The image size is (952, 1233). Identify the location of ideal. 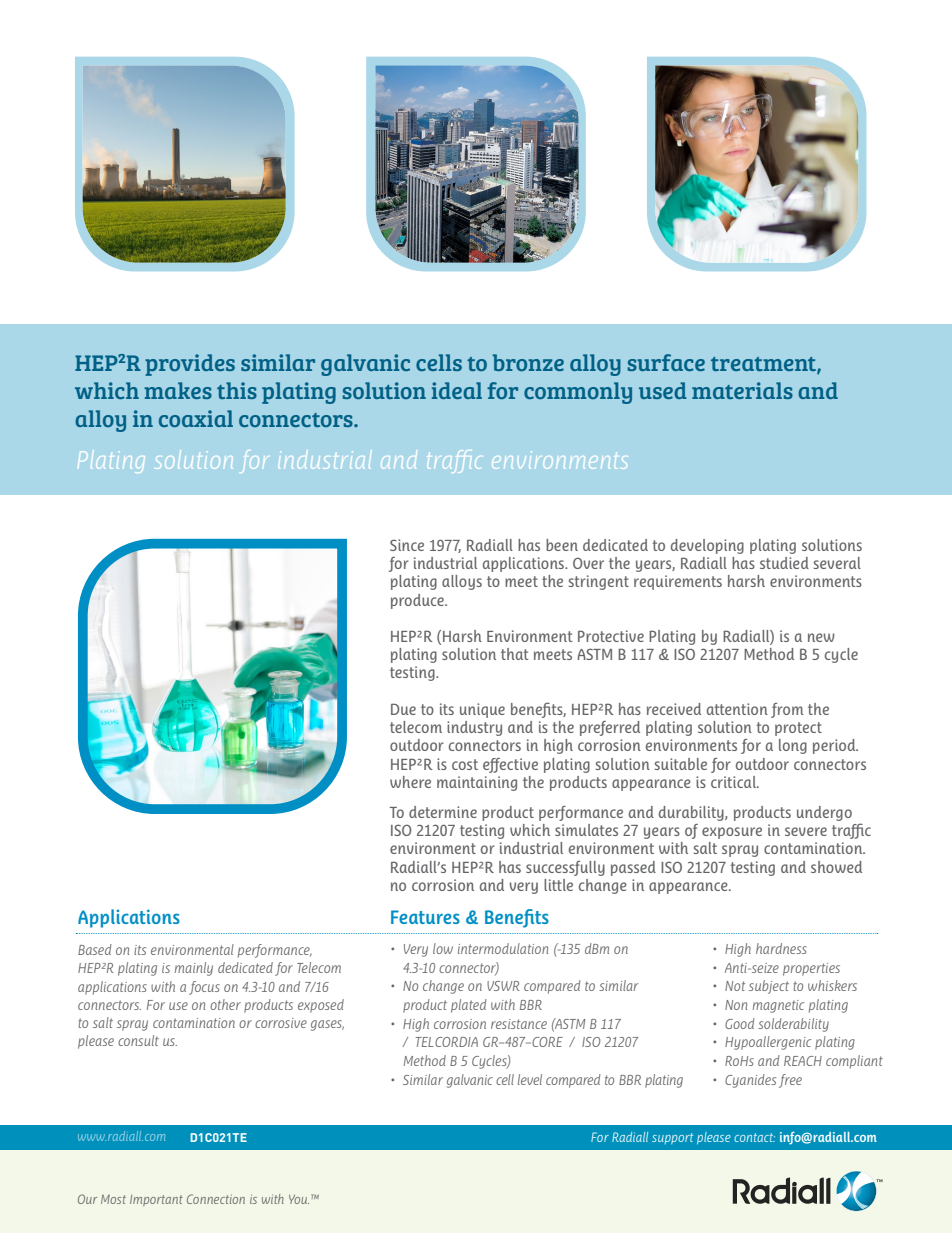
(457, 390).
